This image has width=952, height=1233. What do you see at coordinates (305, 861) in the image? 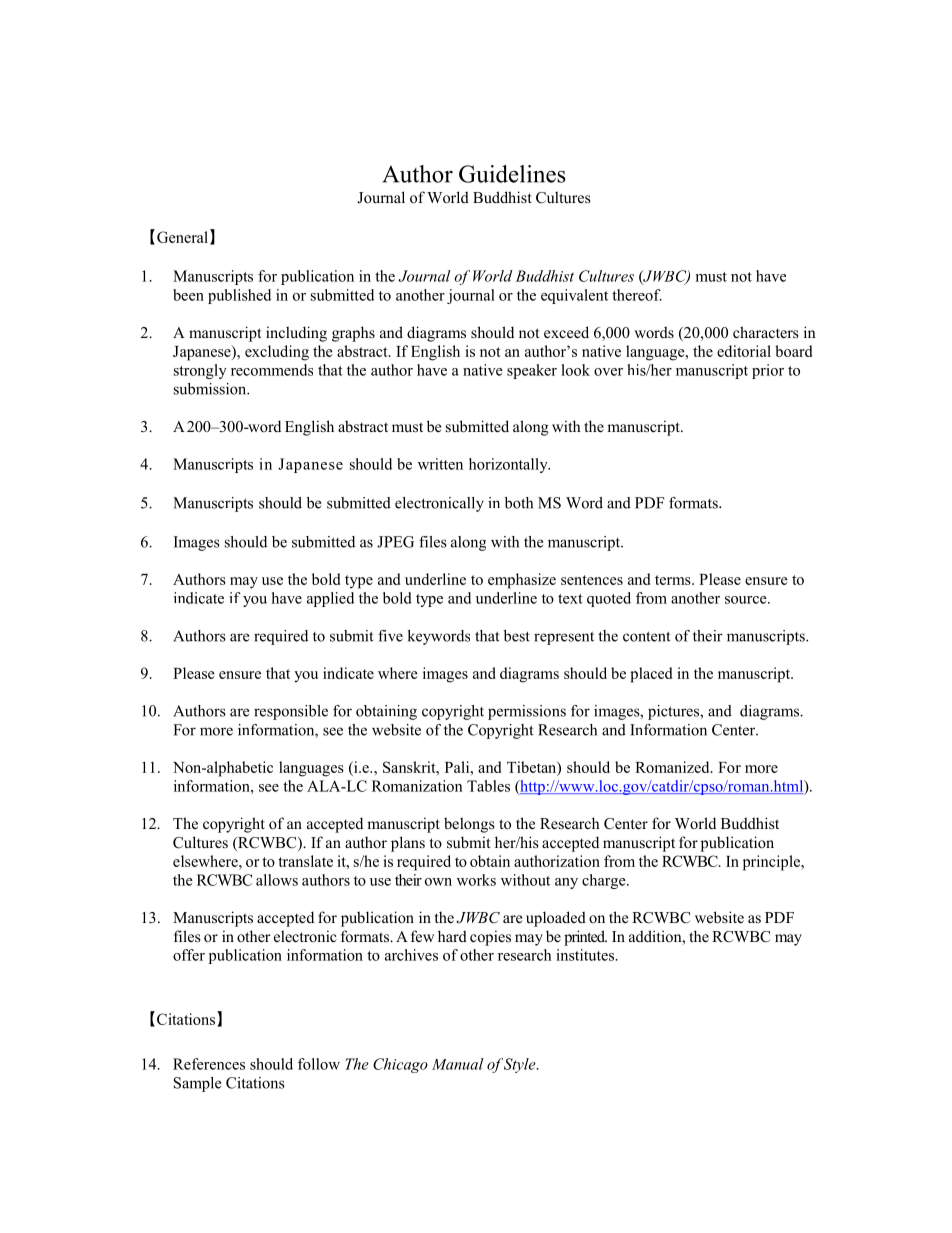
I see `translate` at bounding box center [305, 861].
